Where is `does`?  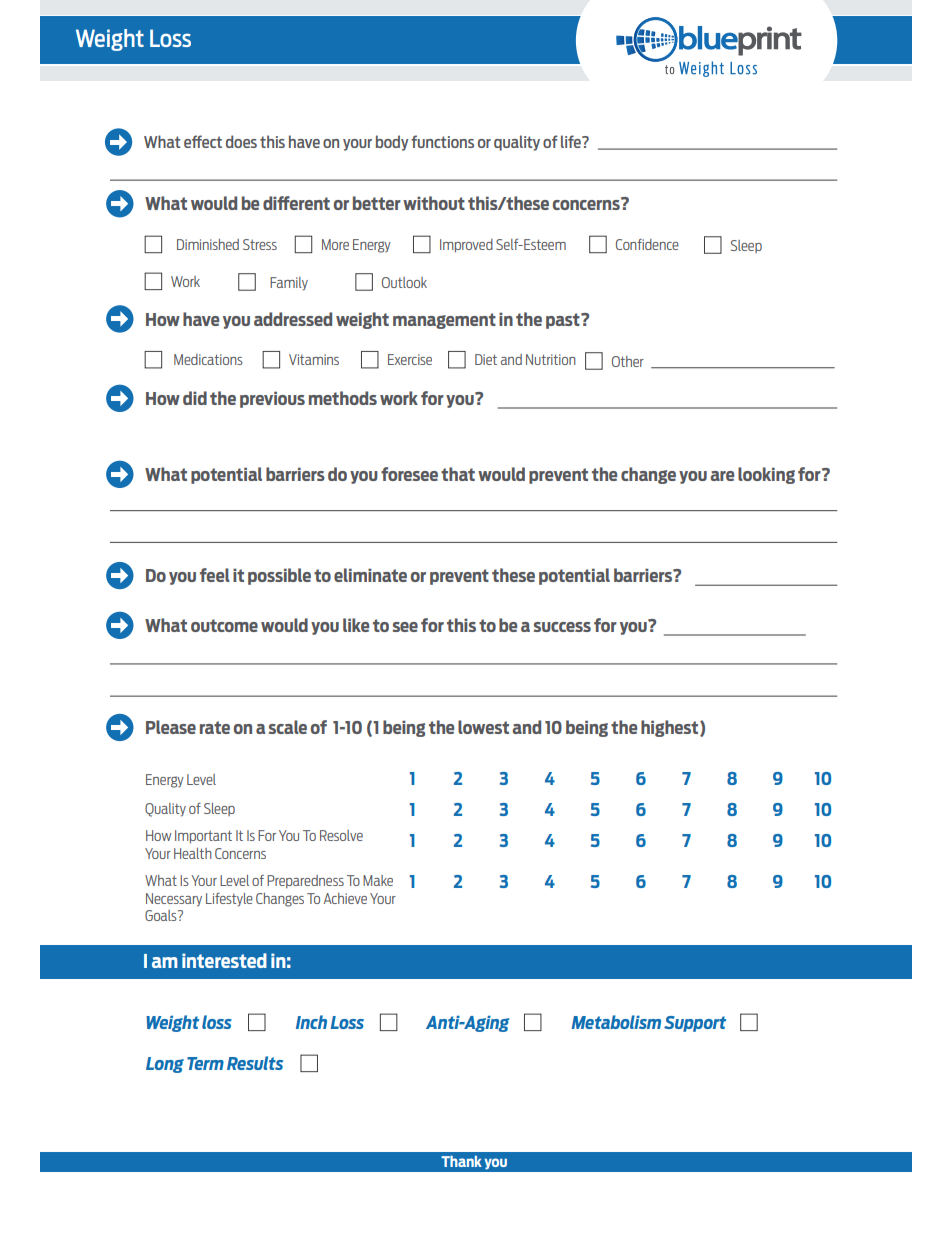
does is located at coordinates (241, 141).
